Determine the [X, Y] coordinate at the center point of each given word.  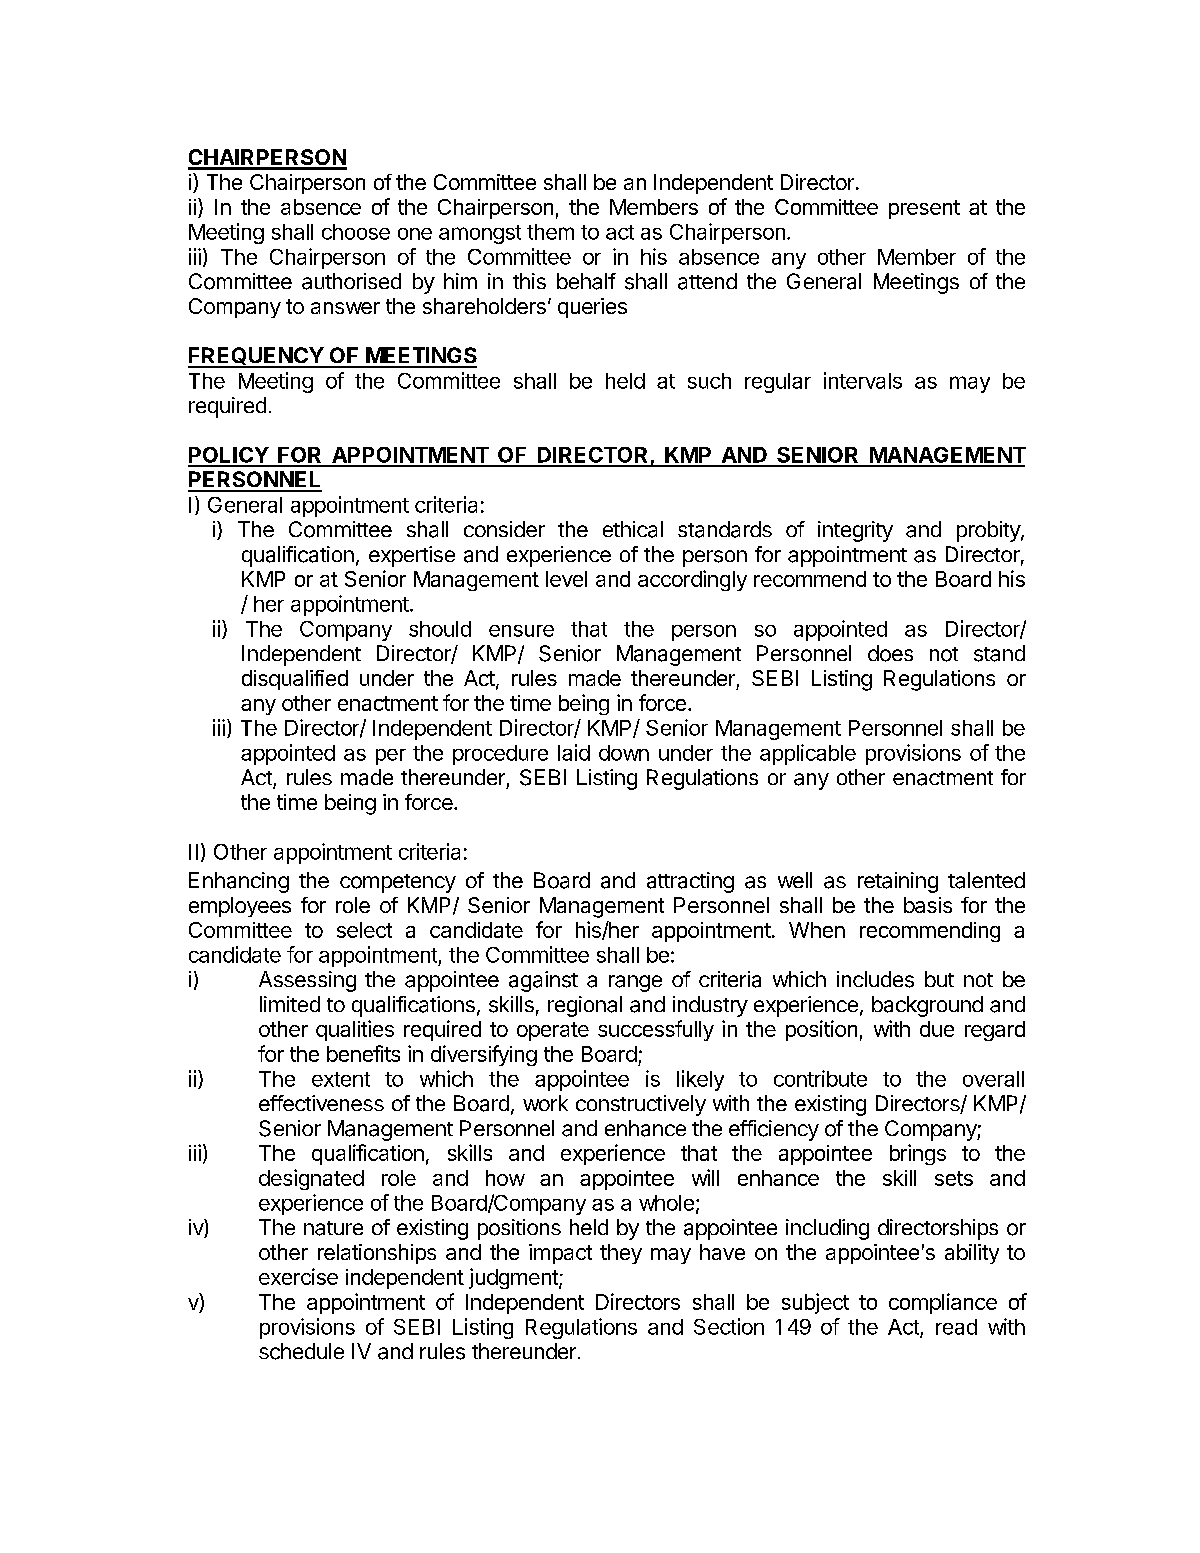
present [924, 209]
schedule [301, 1351]
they [621, 1254]
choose [356, 232]
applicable [808, 754]
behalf [586, 281]
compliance [943, 1303]
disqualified [295, 680]
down [624, 753]
